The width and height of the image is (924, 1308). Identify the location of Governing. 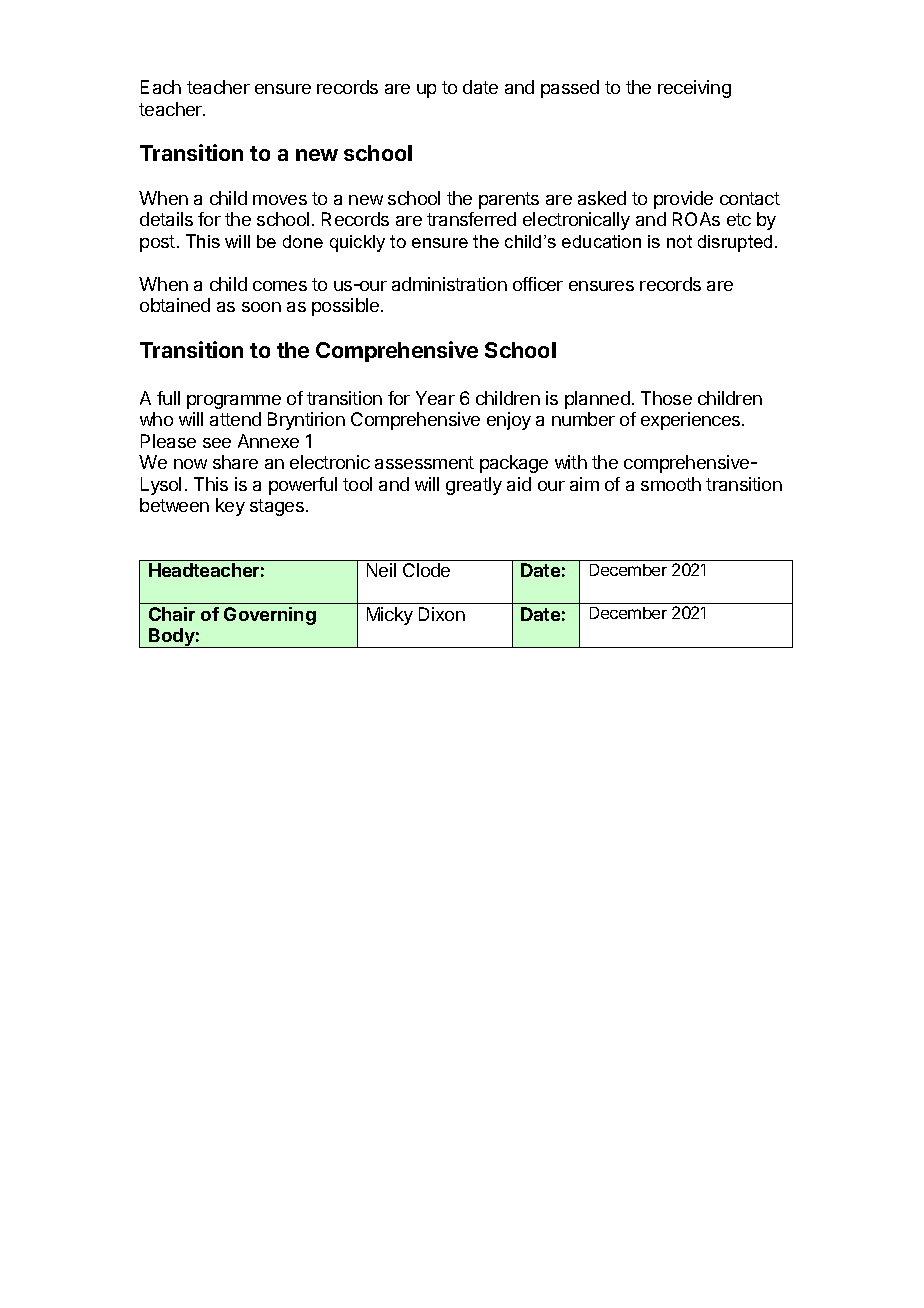
(270, 616).
